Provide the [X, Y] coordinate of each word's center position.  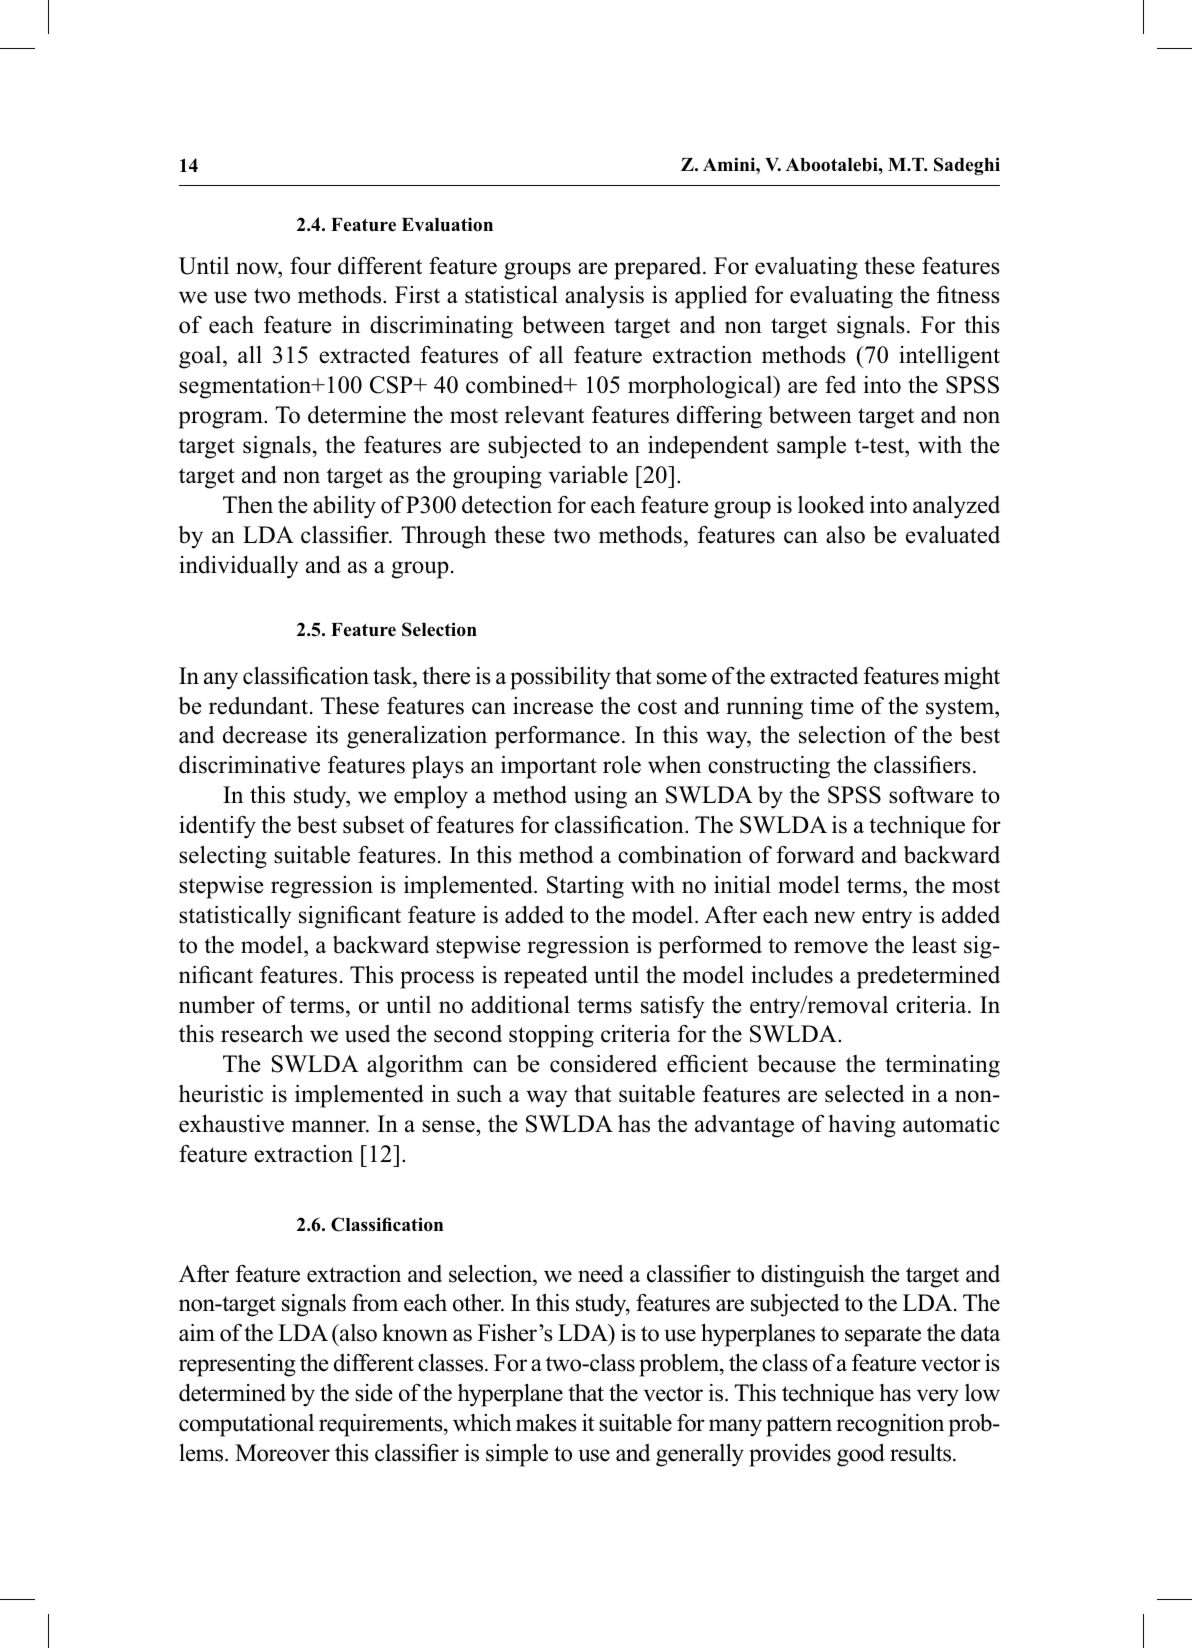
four [310, 266]
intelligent [949, 357]
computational [246, 1425]
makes [546, 1422]
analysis [604, 297]
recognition [890, 1425]
